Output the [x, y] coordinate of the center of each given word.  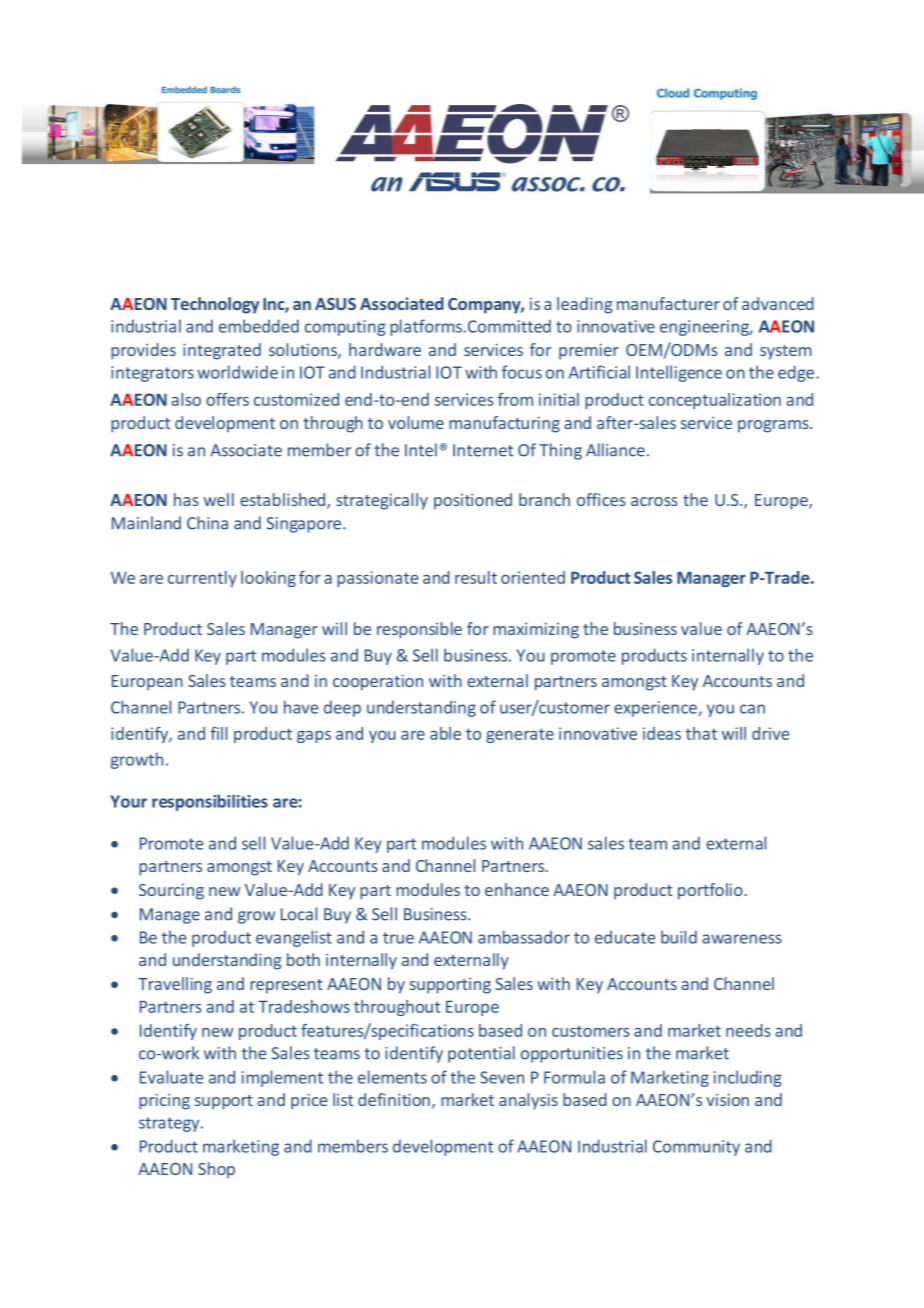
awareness [742, 939]
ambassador [524, 937]
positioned [473, 501]
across [654, 501]
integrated [222, 351]
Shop [216, 1170]
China [207, 523]
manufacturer [668, 303]
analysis [528, 1101]
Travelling [175, 985]
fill [218, 733]
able [445, 733]
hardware [385, 349]
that [701, 733]
